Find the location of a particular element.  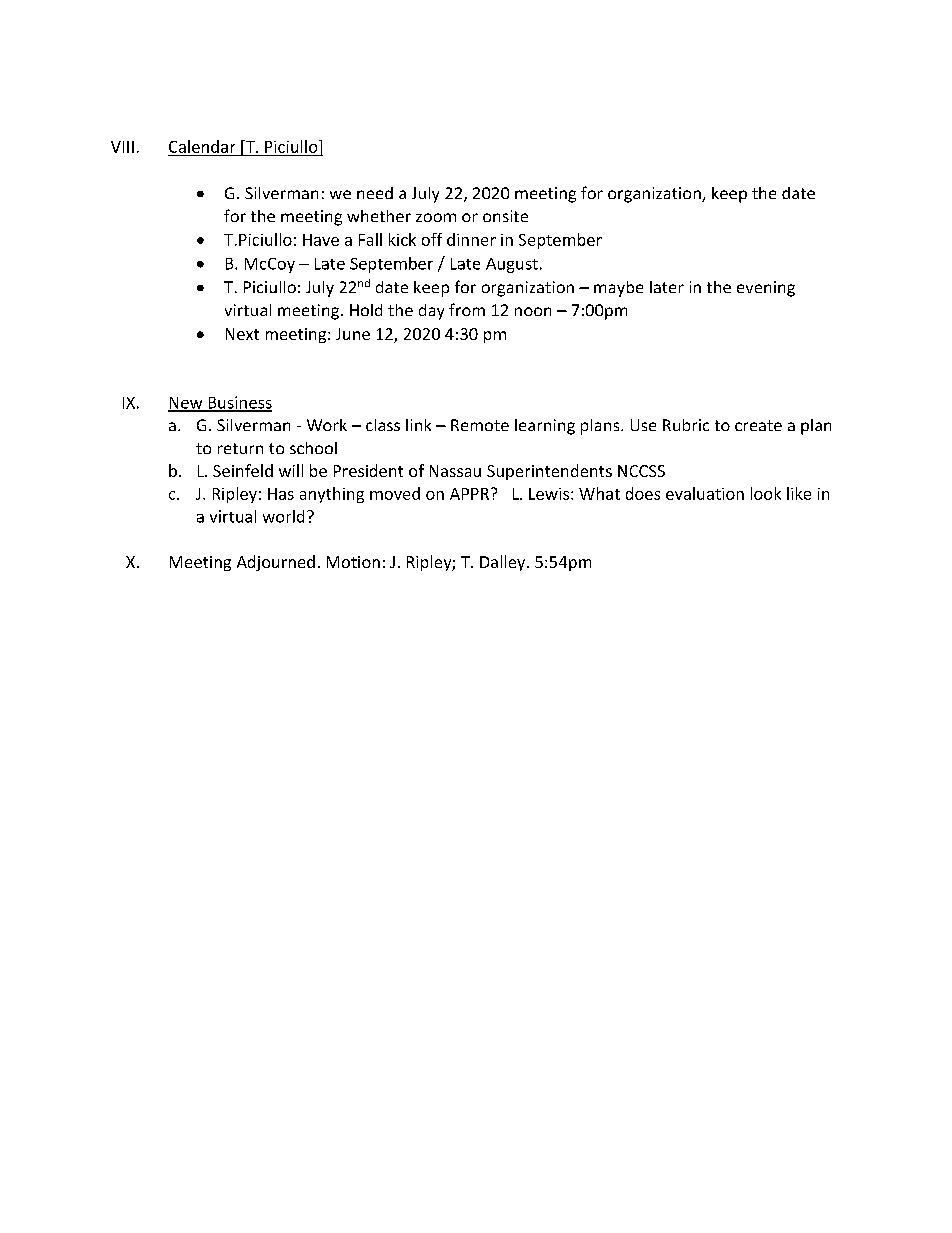

evening is located at coordinates (766, 289).
